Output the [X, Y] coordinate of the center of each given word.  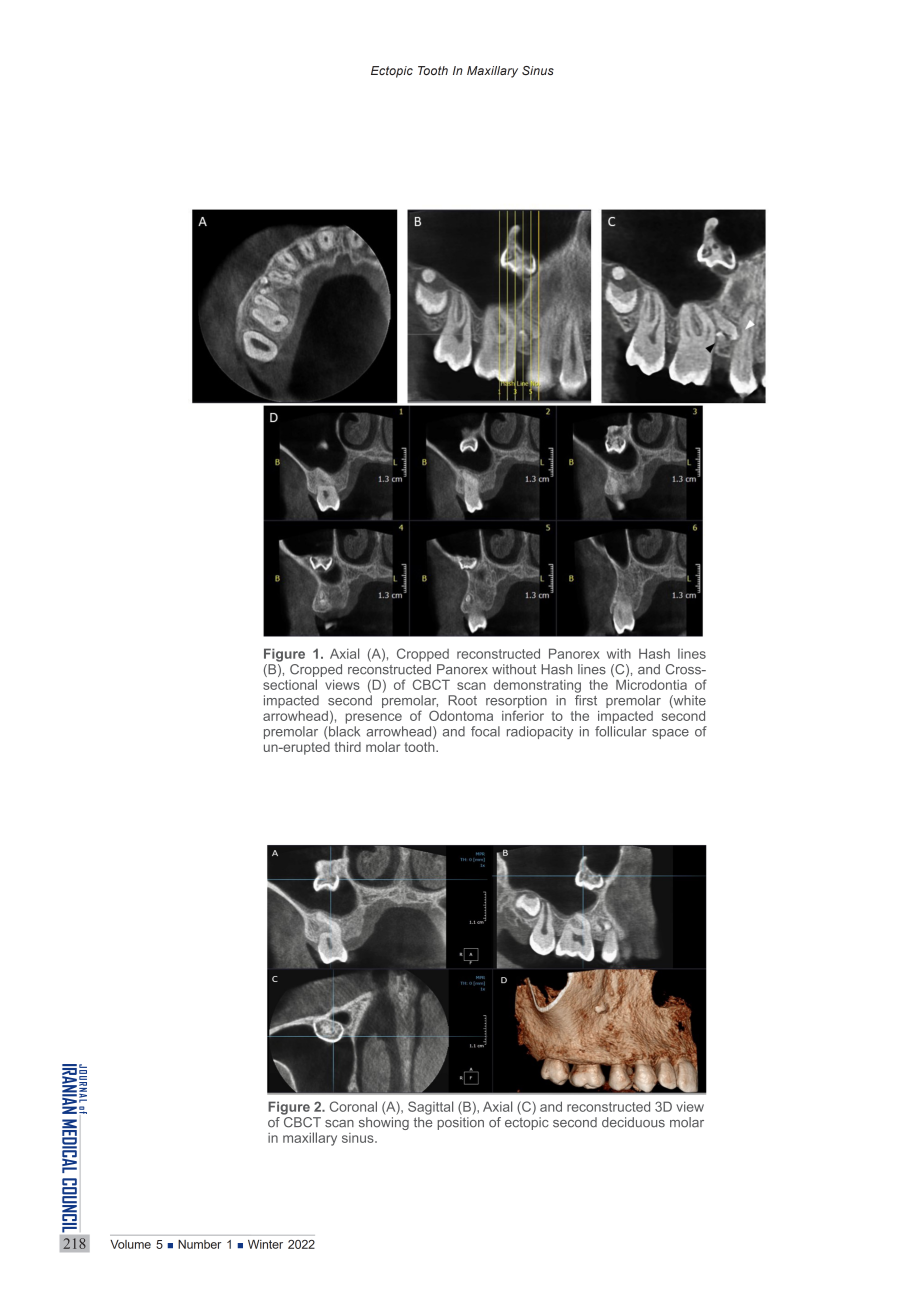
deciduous [633, 1122]
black [343, 731]
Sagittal [430, 1108]
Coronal [353, 1106]
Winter [265, 1244]
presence [374, 718]
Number [199, 1244]
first [586, 700]
